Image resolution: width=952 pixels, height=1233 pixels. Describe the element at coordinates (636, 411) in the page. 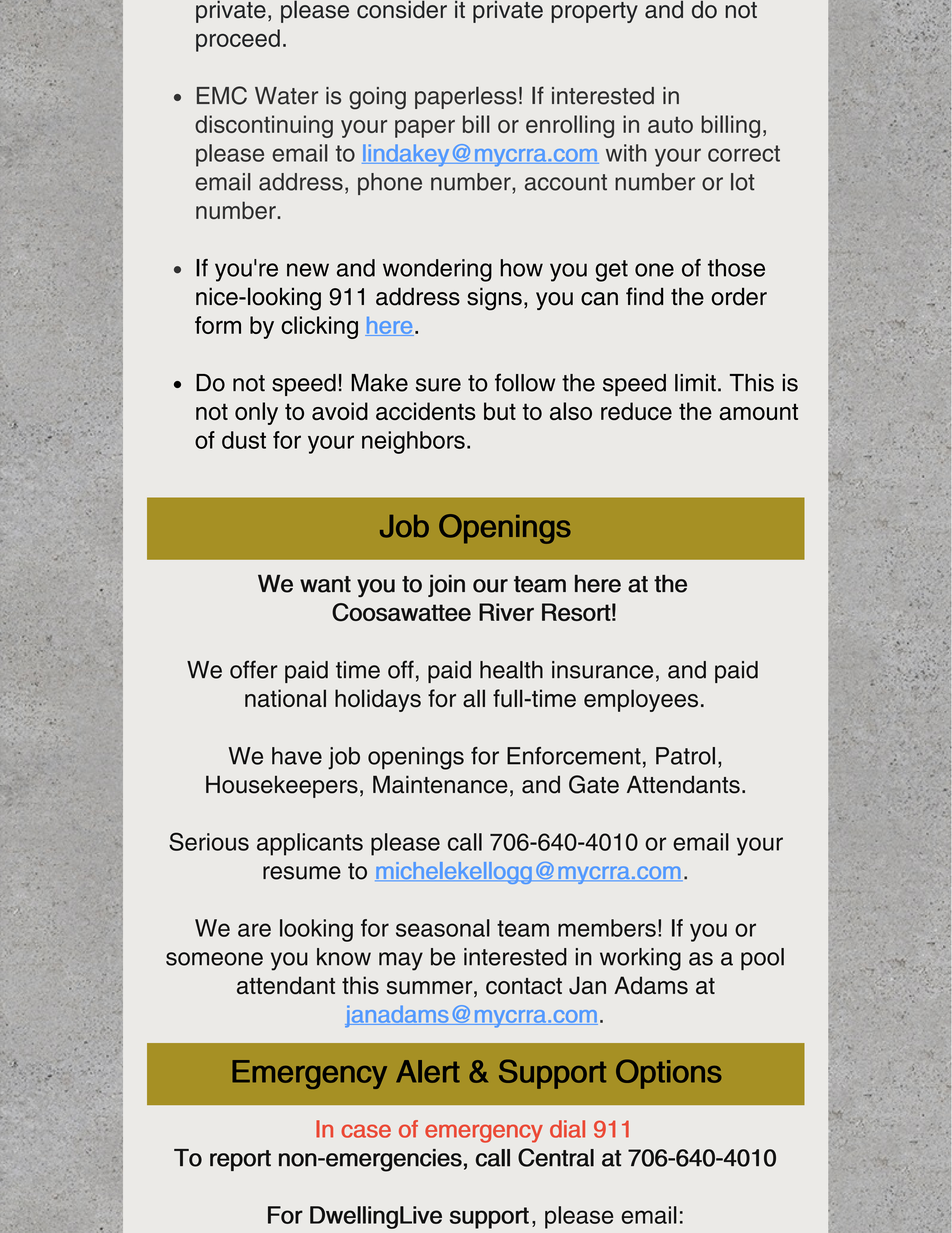

I see `reduce` at that location.
